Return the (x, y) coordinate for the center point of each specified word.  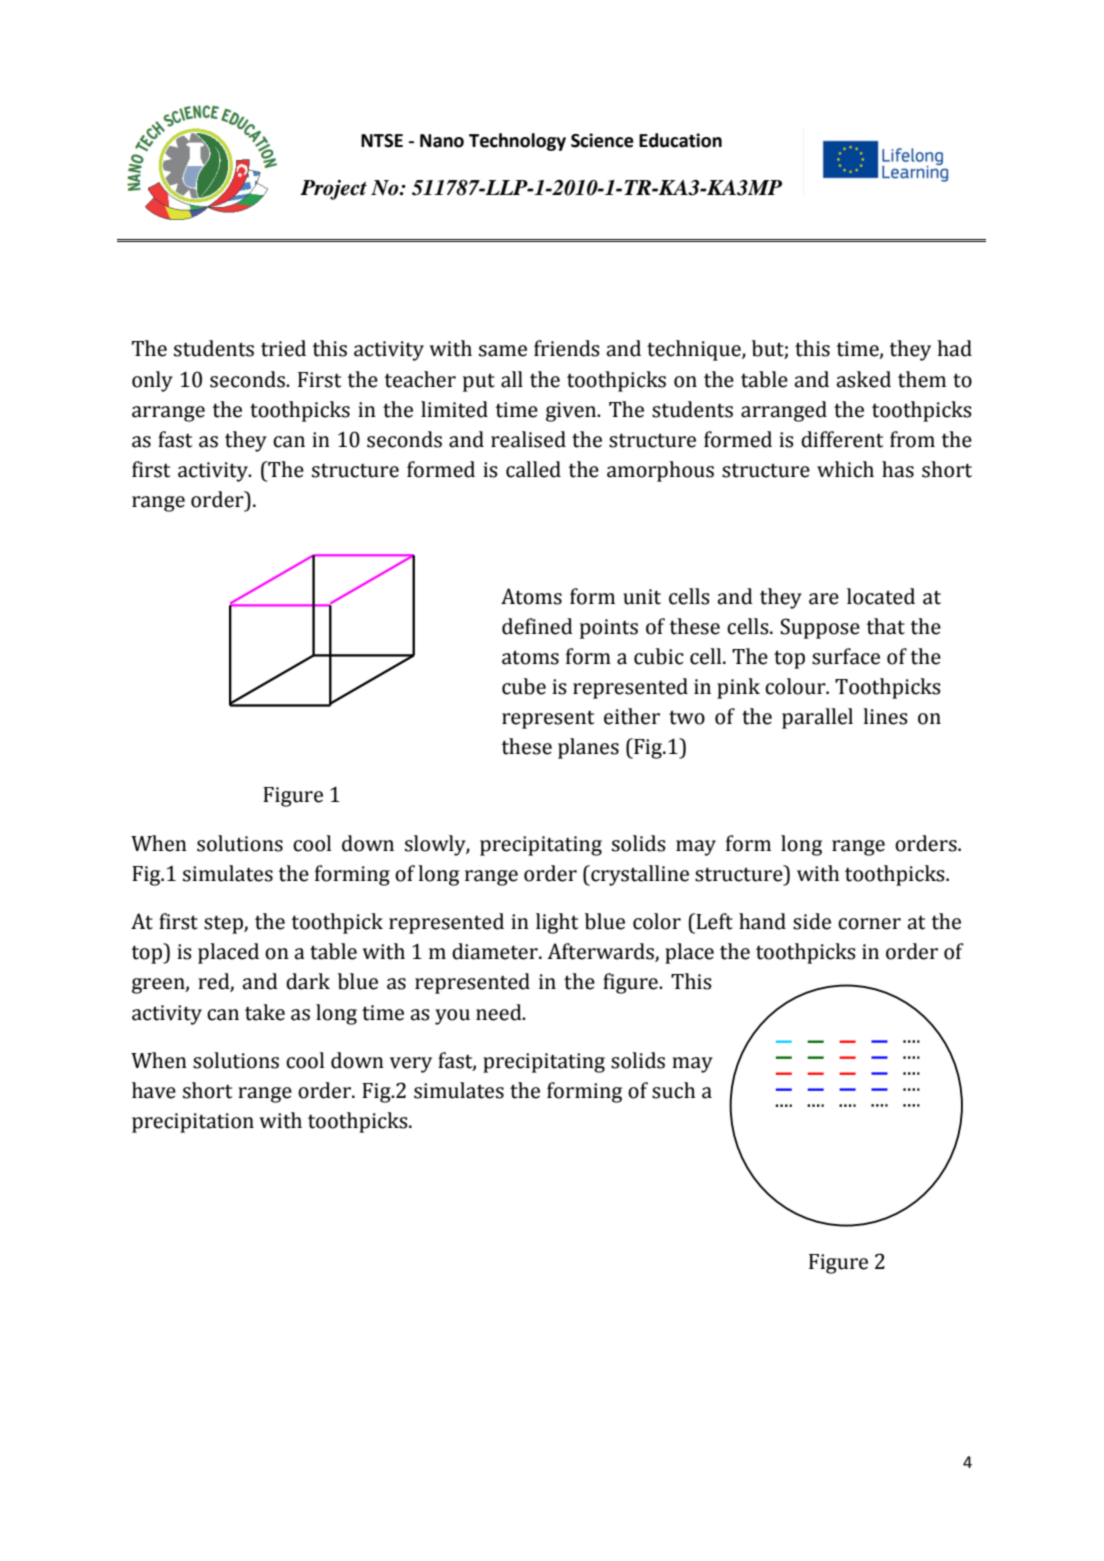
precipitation (193, 1123)
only (152, 381)
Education (680, 140)
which (845, 469)
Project (333, 190)
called (533, 469)
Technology (517, 142)
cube (524, 686)
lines (885, 716)
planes (588, 748)
